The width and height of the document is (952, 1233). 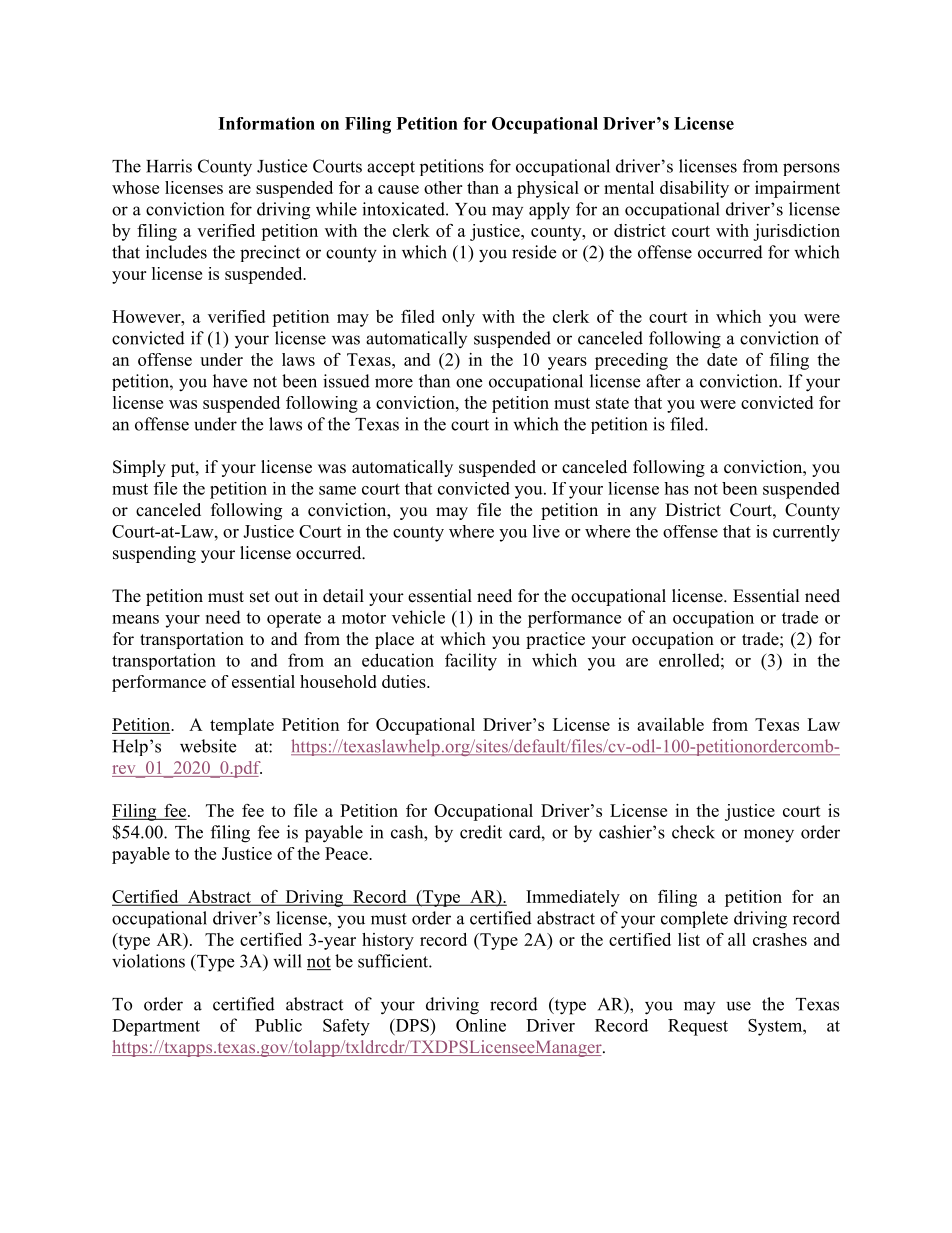 I want to click on put, so click(x=184, y=469).
